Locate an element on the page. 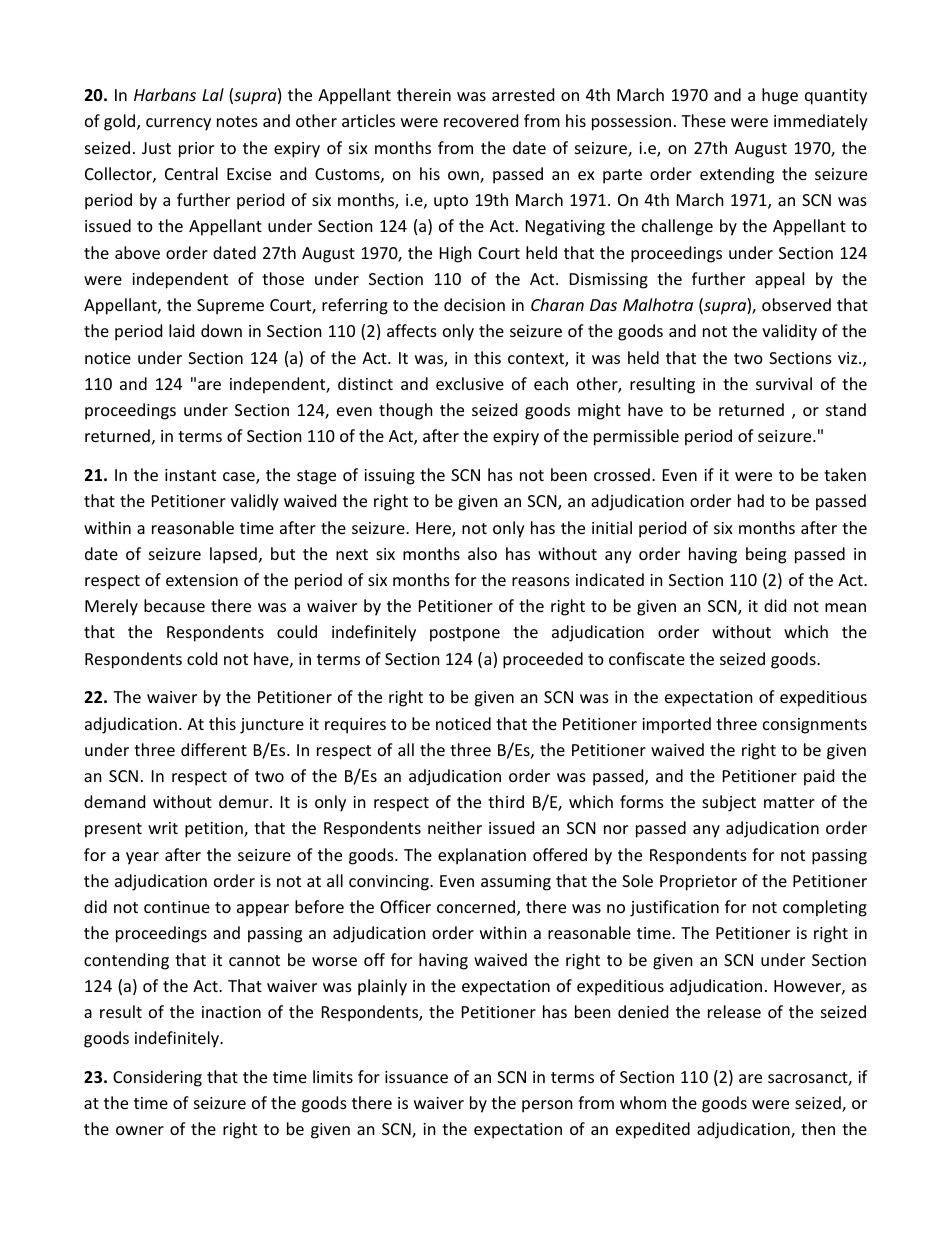 The width and height of the page is (952, 1233). currency is located at coordinates (178, 124).
